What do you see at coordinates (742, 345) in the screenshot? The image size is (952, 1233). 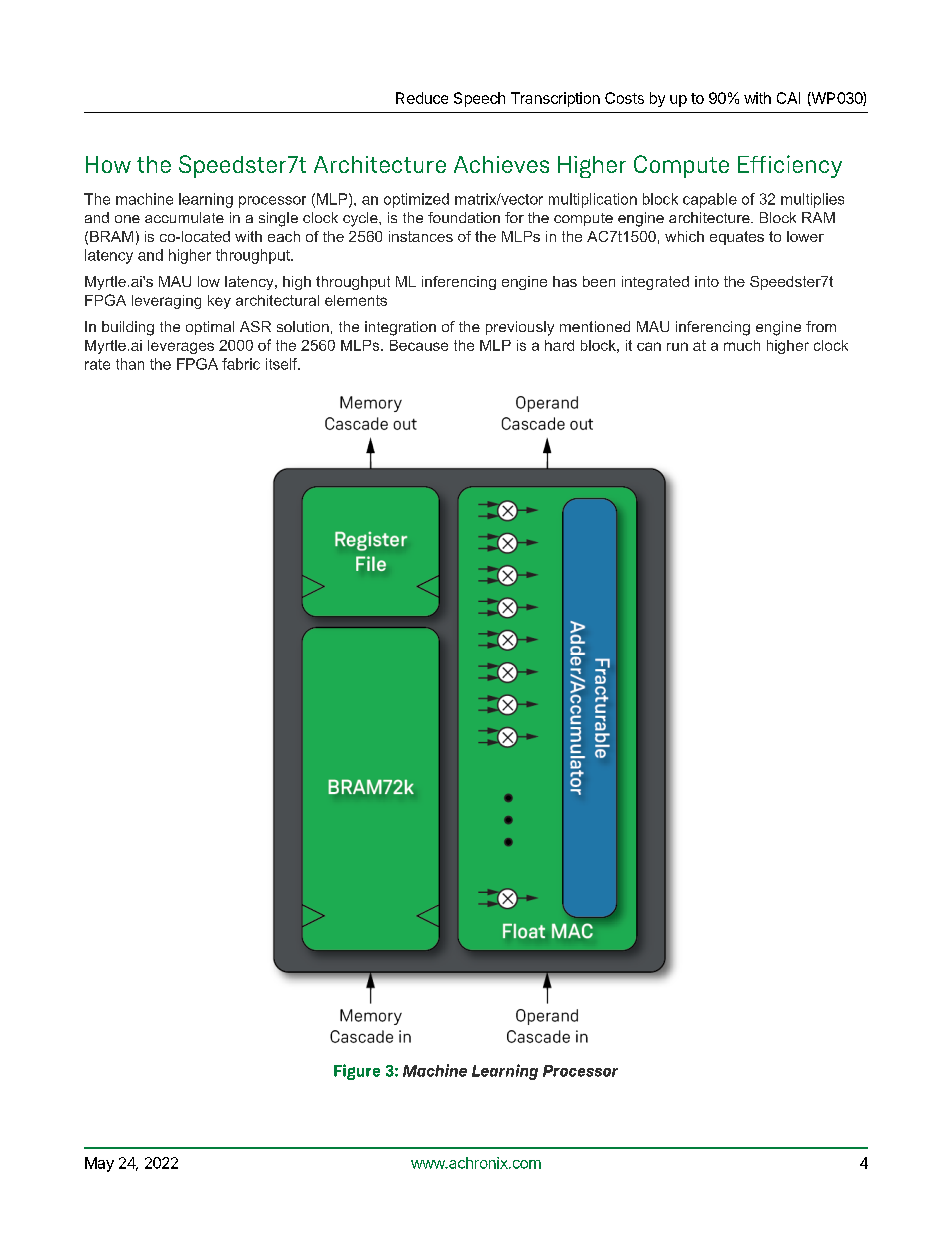 I see `much` at bounding box center [742, 345].
